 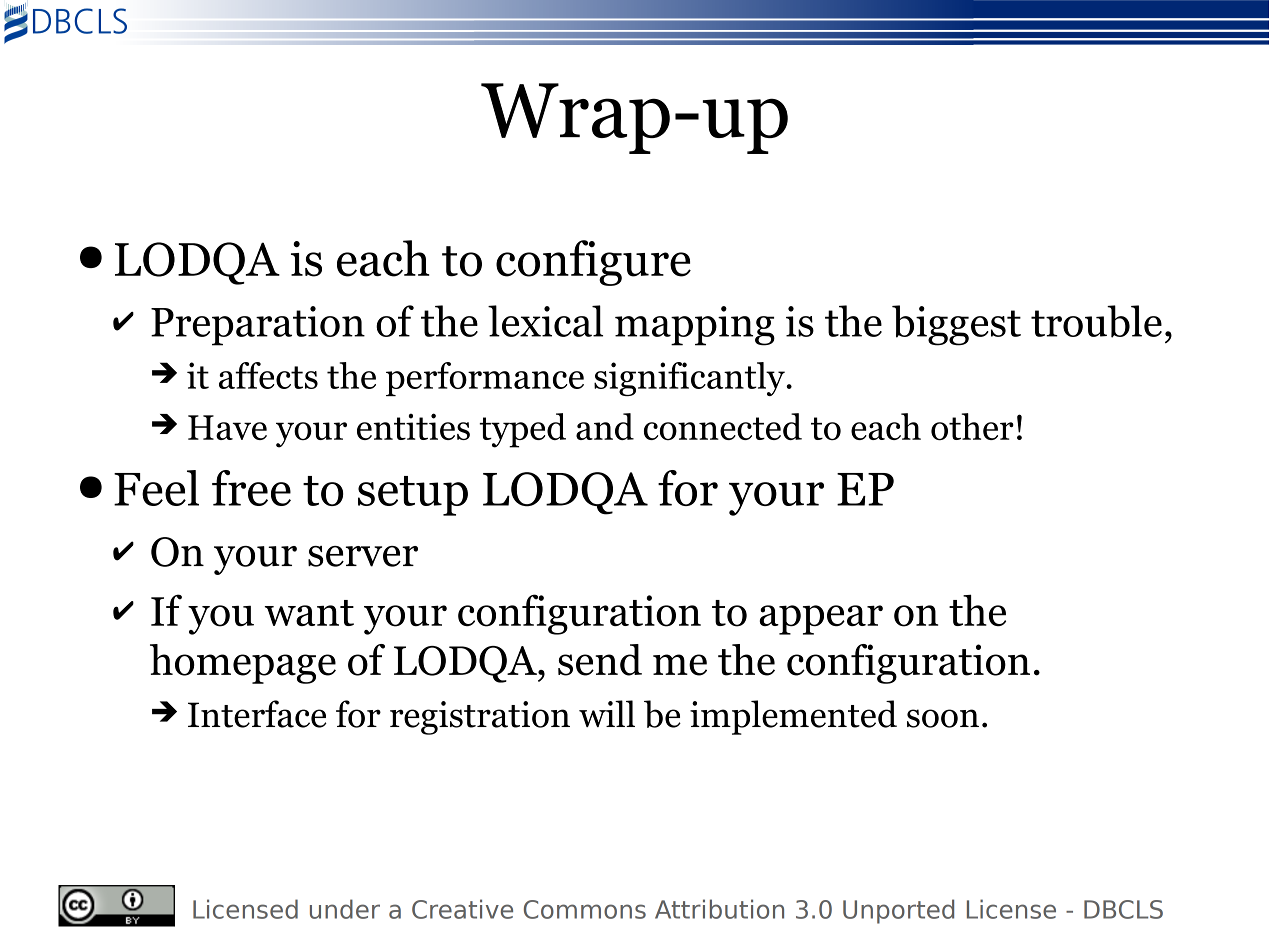 What do you see at coordinates (257, 714) in the page?
I see `Interface` at bounding box center [257, 714].
